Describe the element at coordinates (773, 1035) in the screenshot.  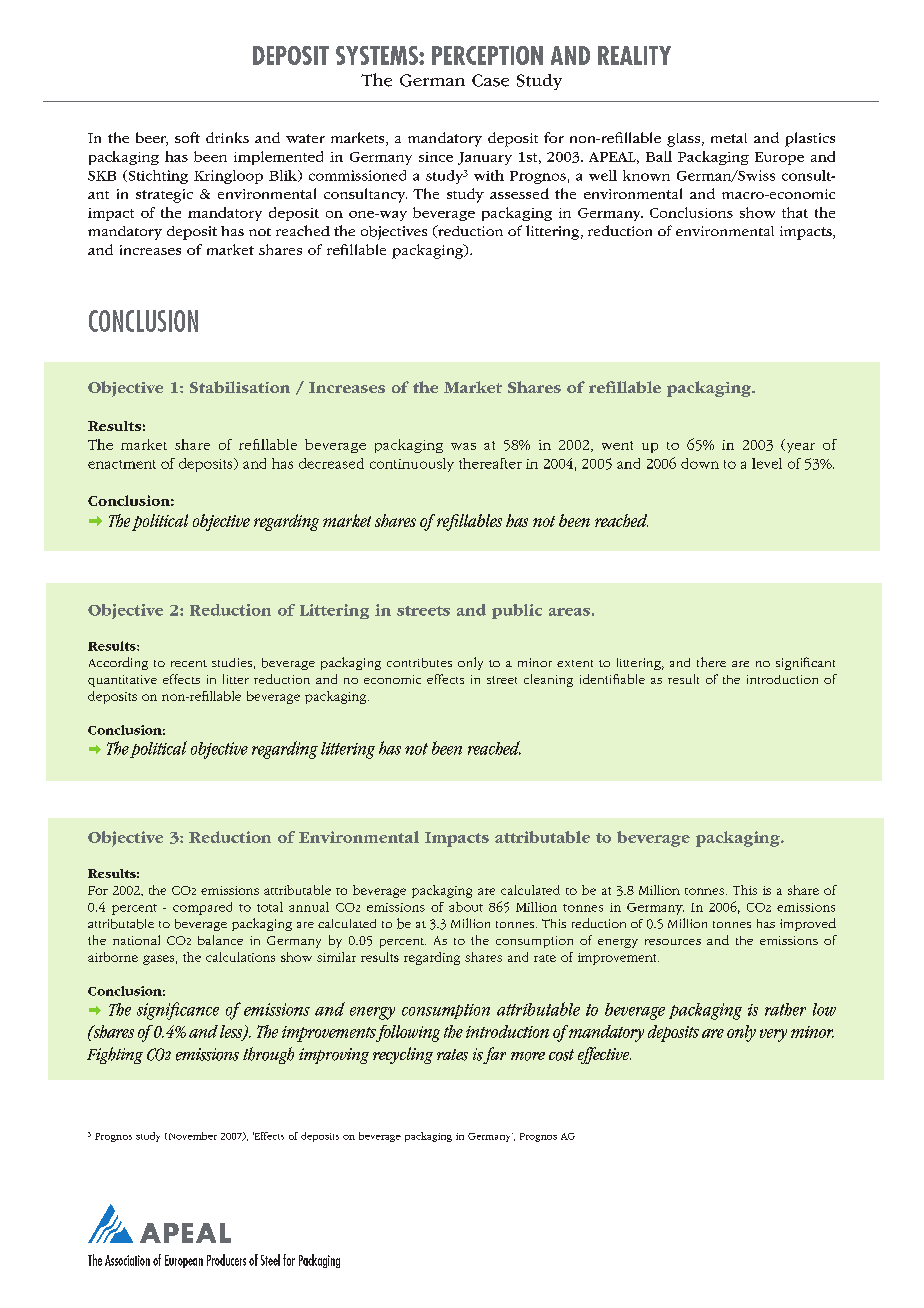
I see `very` at that location.
